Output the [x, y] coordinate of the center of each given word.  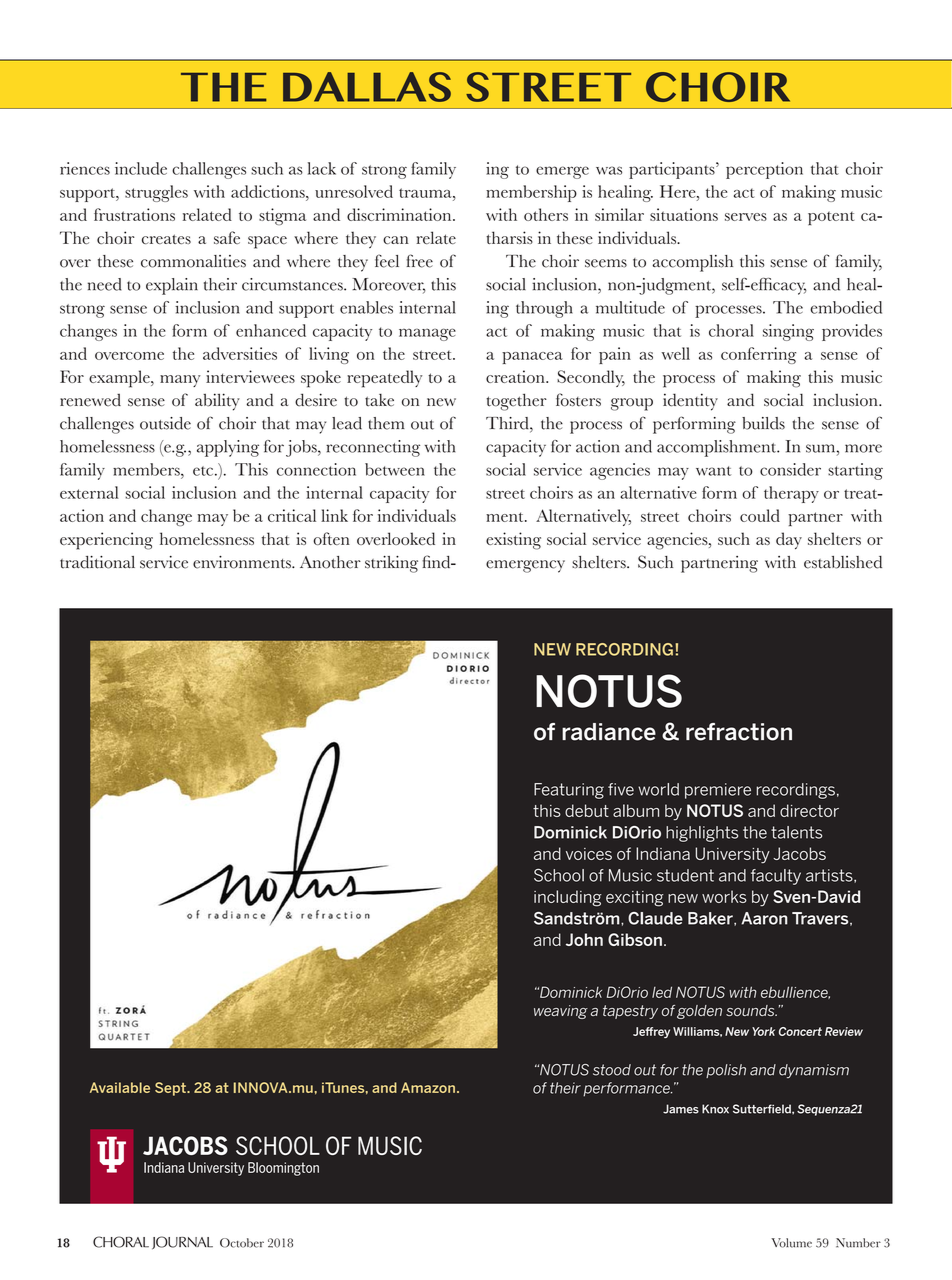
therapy [791, 494]
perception [764, 170]
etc [204, 471]
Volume [791, 1243]
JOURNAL [182, 1243]
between [395, 469]
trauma [426, 193]
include [141, 168]
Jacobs [799, 853]
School [559, 875]
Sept [171, 1089]
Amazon [428, 1087]
